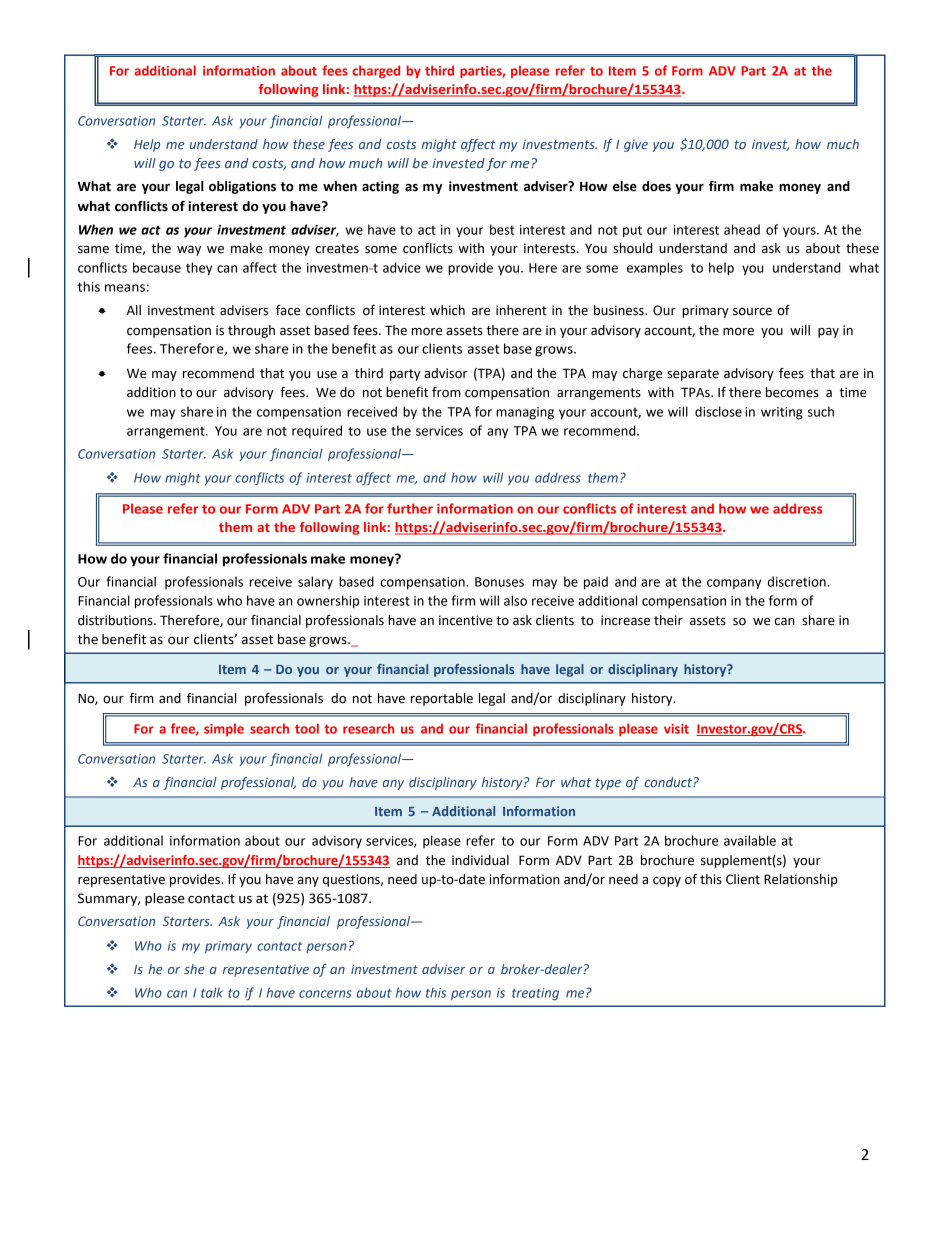  Describe the element at coordinates (317, 431) in the screenshot. I see `required` at that location.
